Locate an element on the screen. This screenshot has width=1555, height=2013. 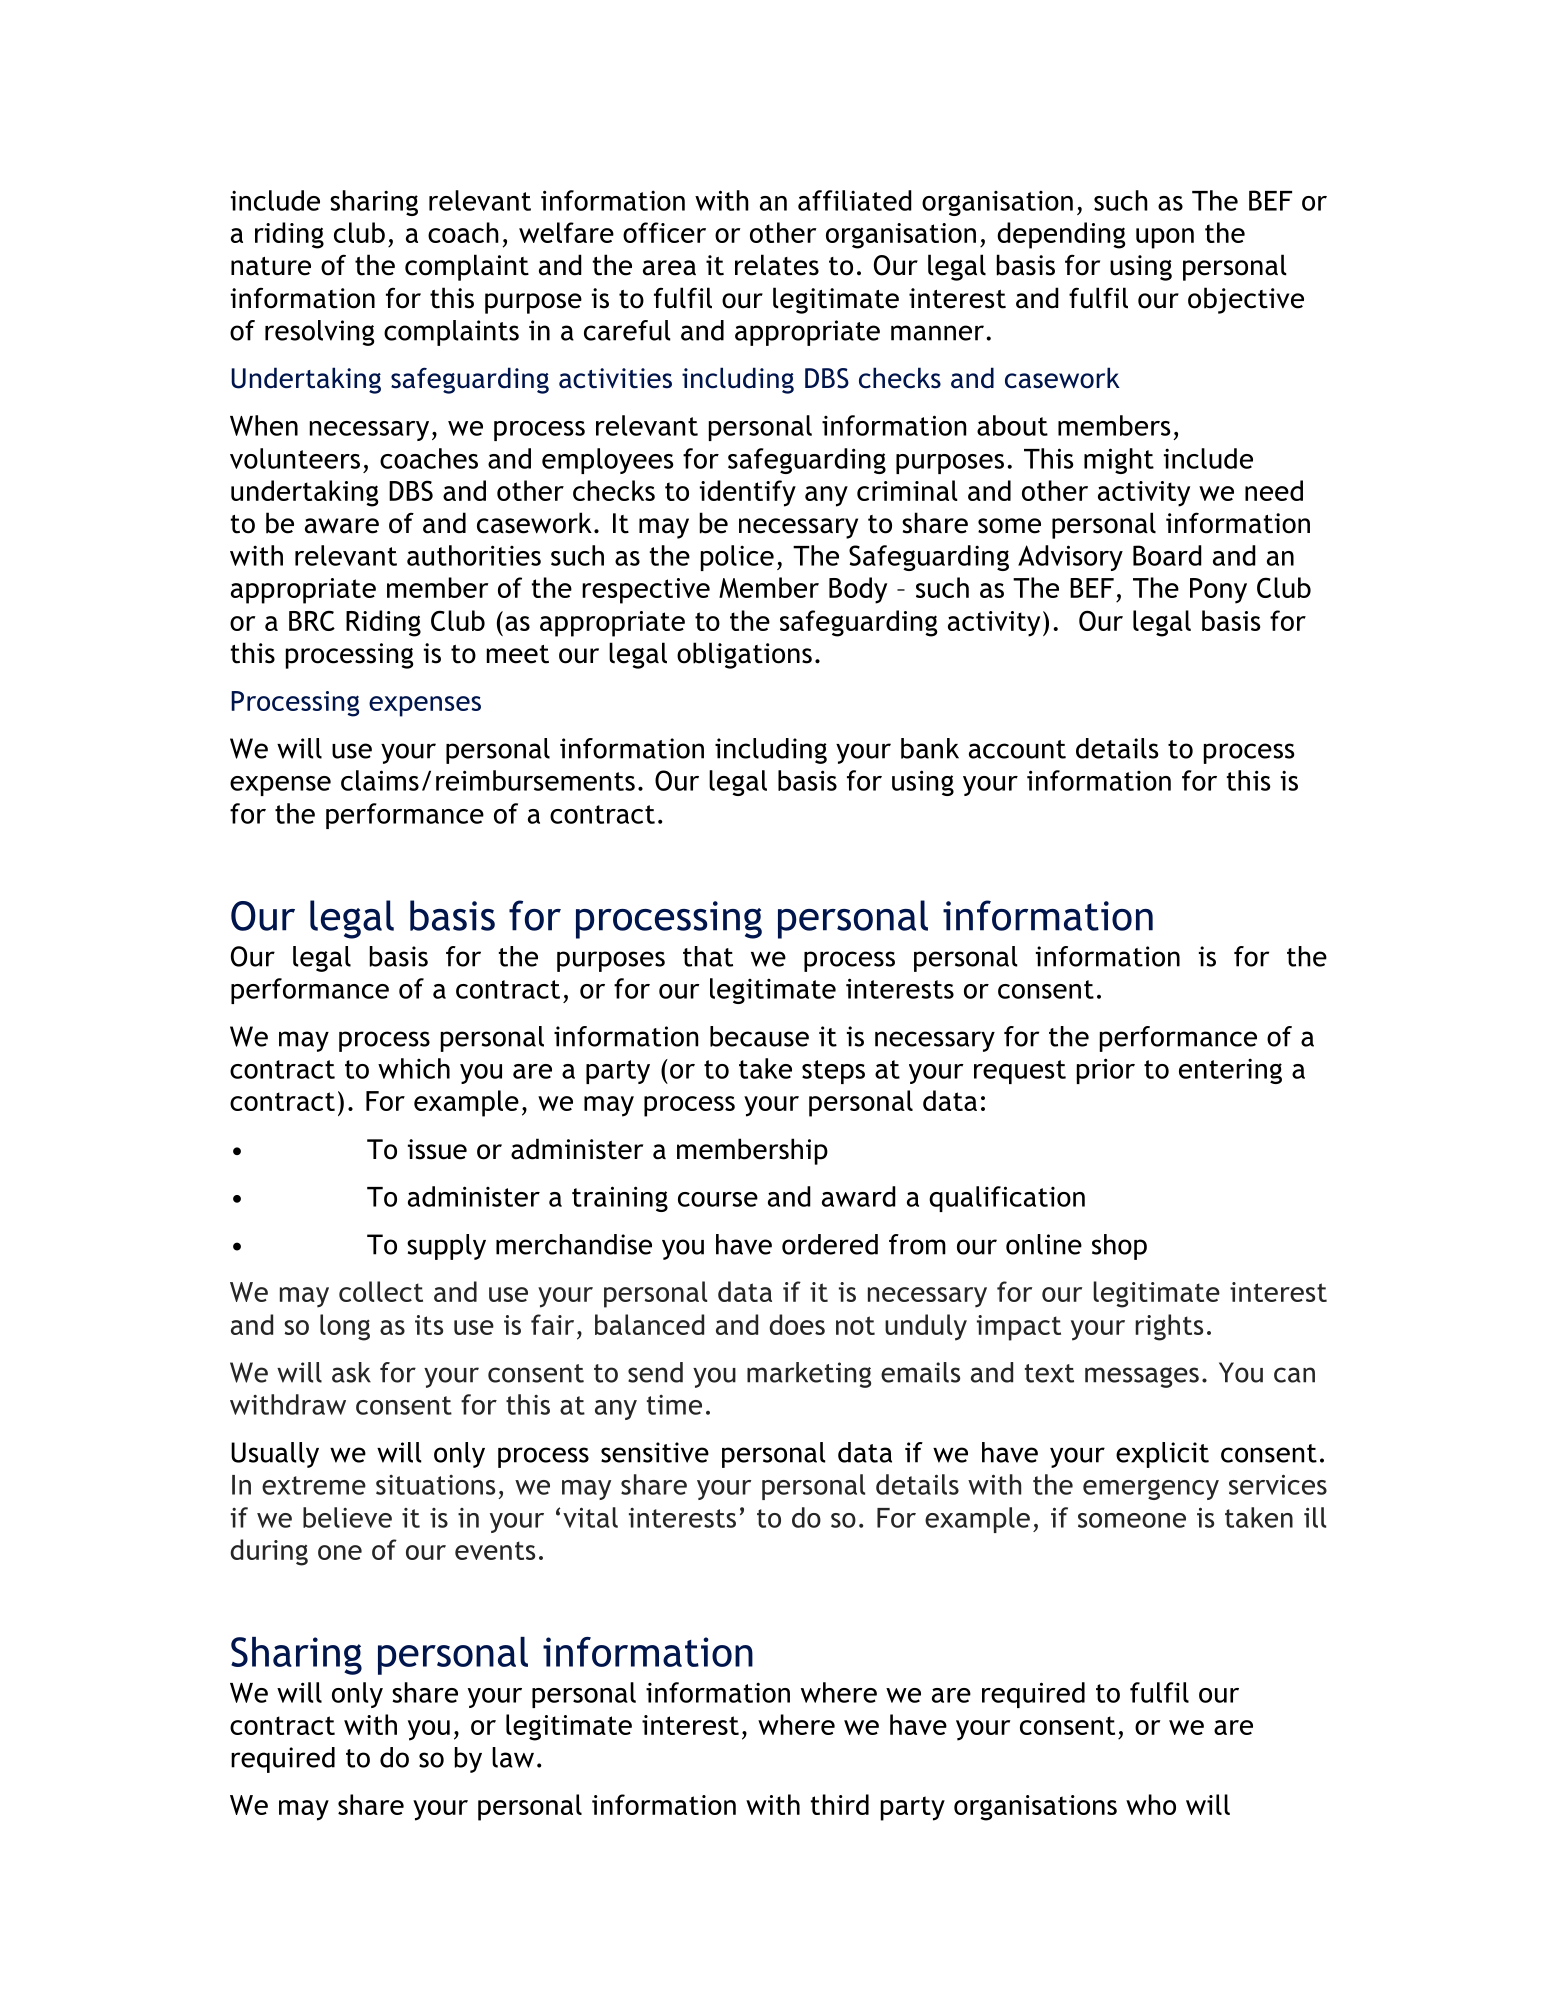
obligations is located at coordinates (744, 655).
